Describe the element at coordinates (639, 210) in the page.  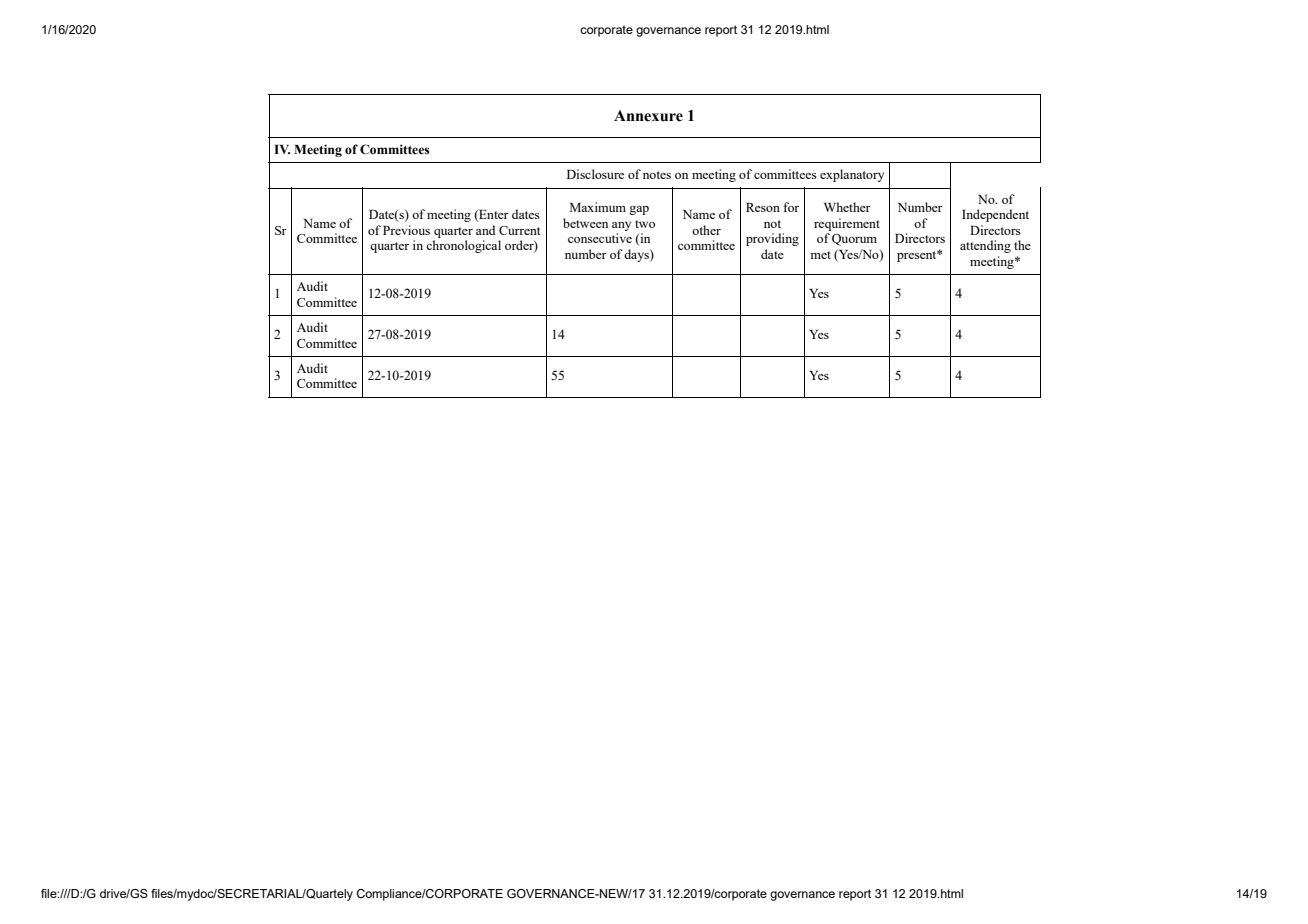
I see `gap` at that location.
